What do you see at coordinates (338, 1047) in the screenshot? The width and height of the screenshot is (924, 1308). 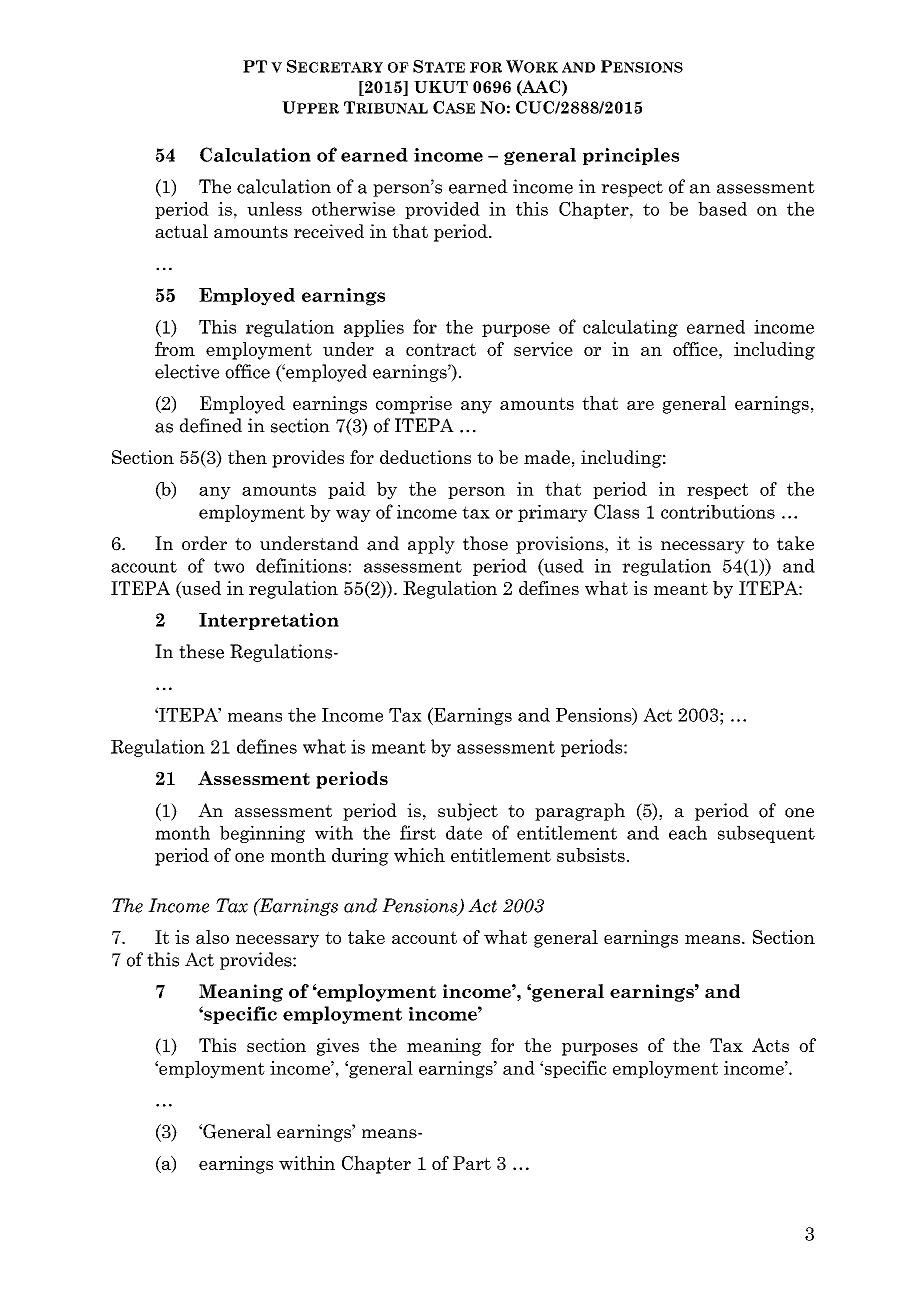 I see `gives` at bounding box center [338, 1047].
